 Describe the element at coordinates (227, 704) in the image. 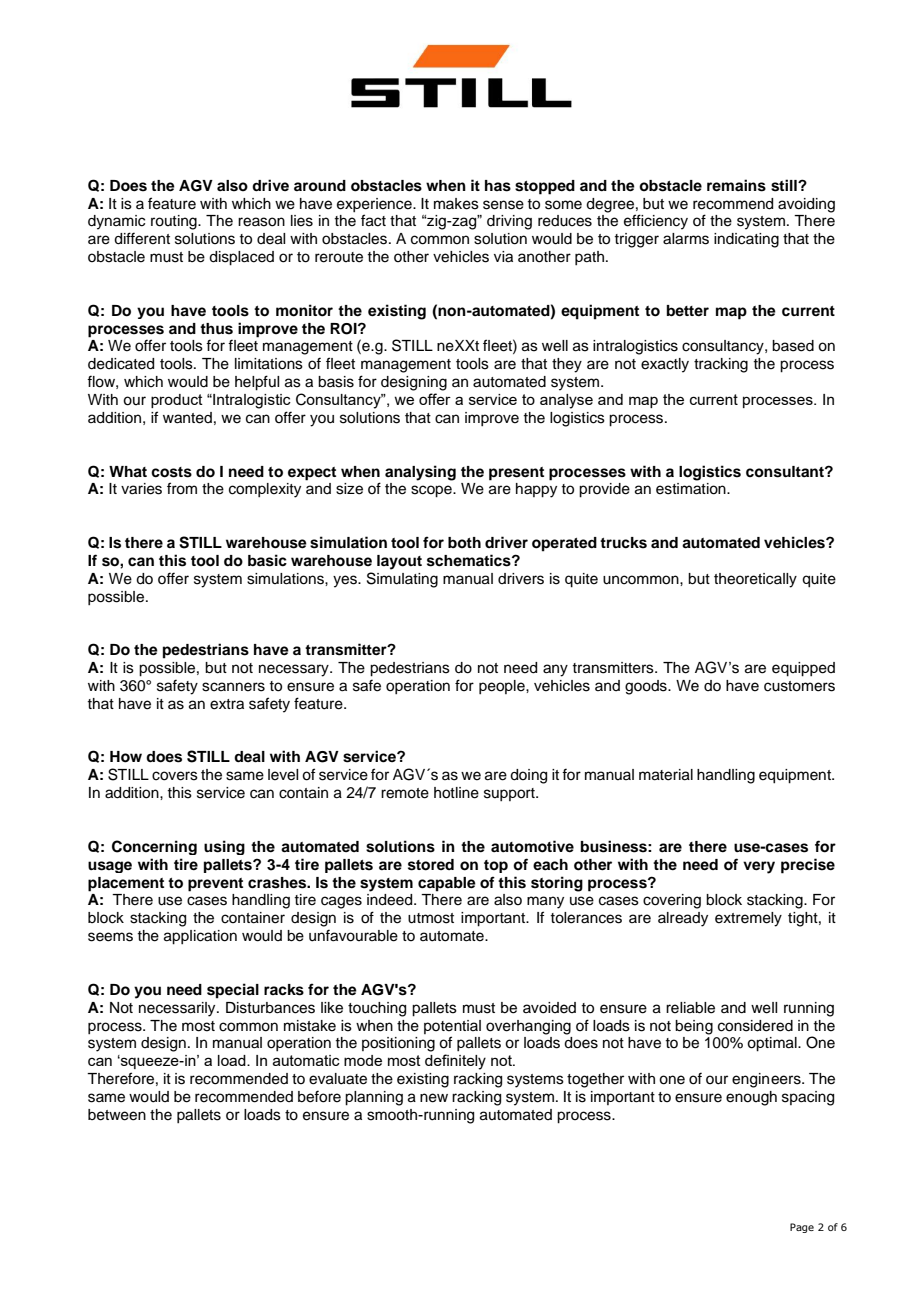

I see `extra` at that location.
